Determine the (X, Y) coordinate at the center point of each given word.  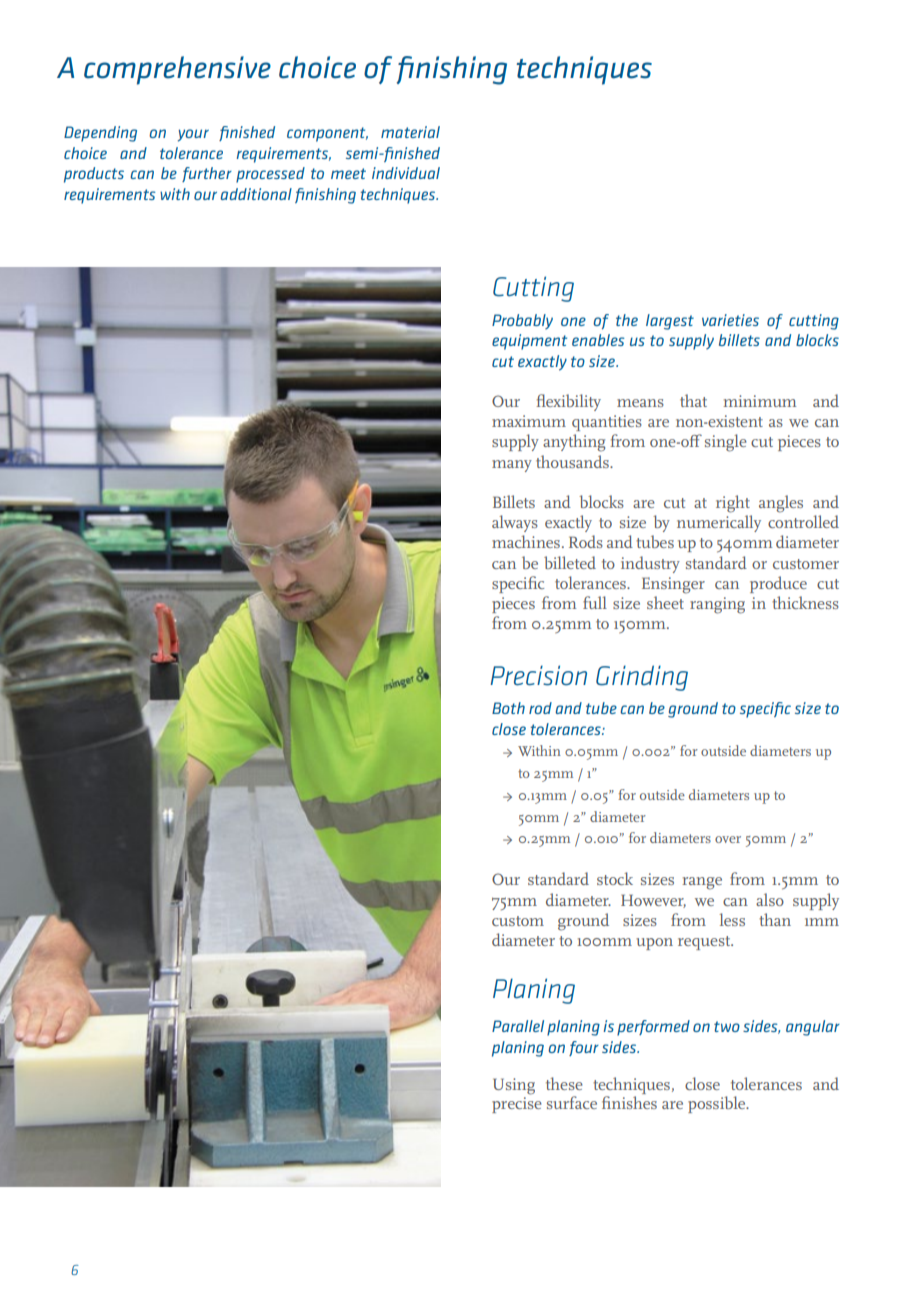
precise (517, 1105)
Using (514, 1086)
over (728, 839)
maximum (529, 421)
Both (508, 708)
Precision (538, 675)
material (410, 132)
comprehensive (177, 70)
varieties (730, 320)
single (726, 443)
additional (256, 194)
